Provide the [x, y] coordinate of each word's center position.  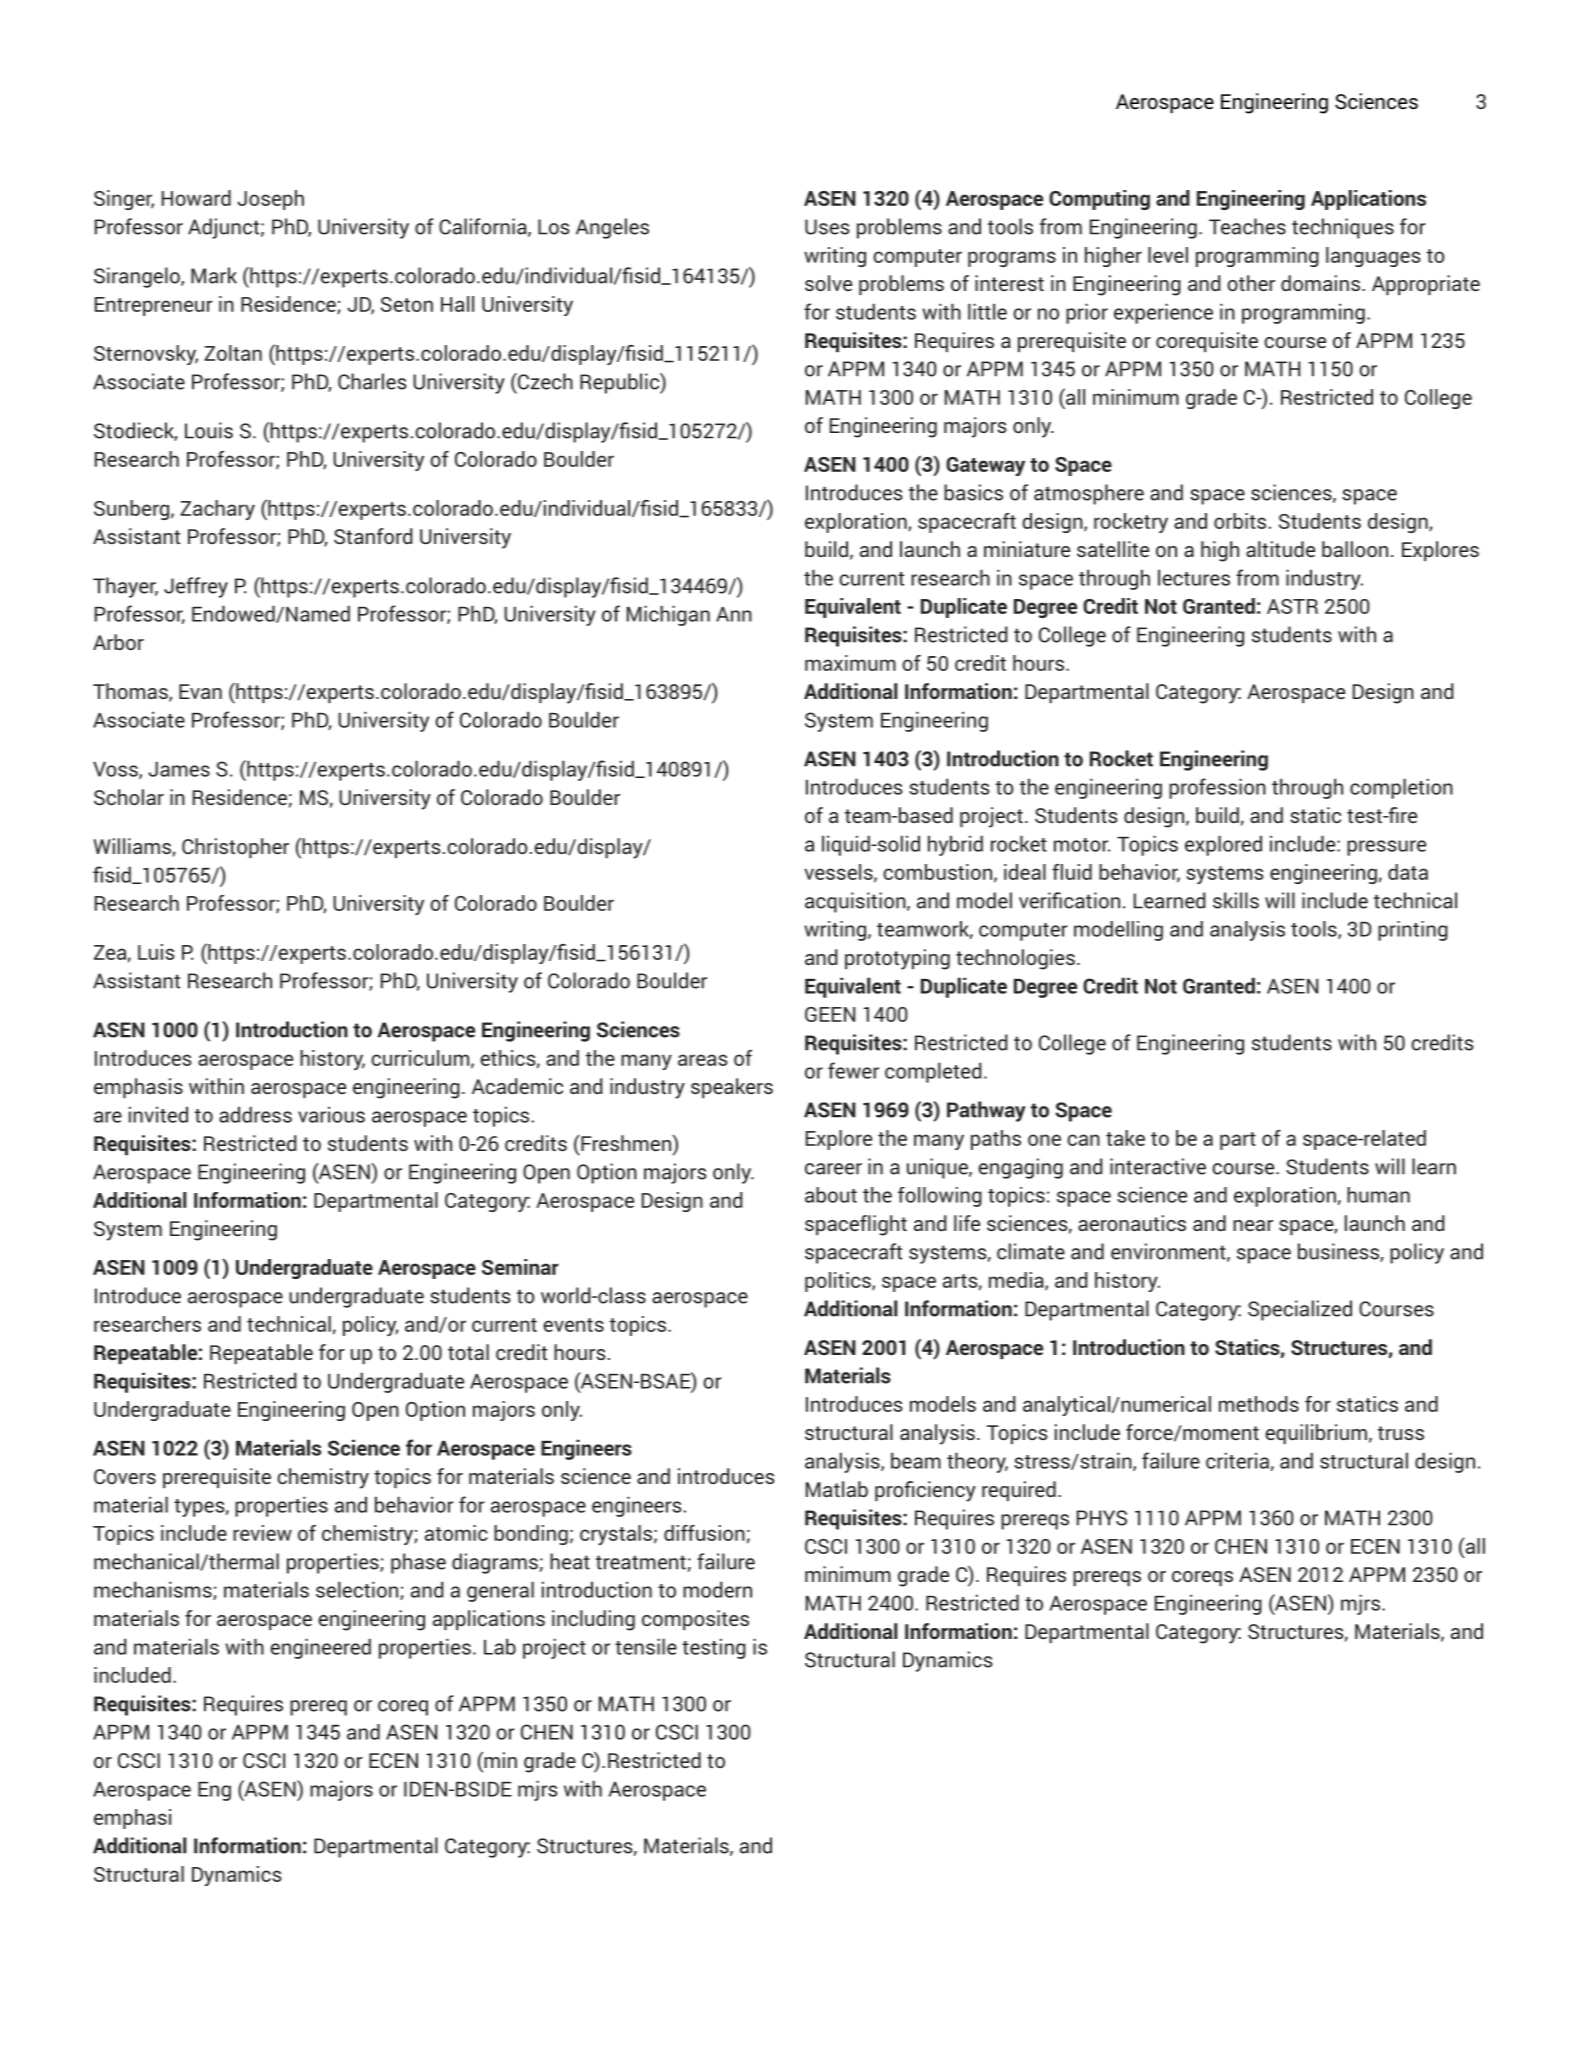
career [833, 1169]
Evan [200, 691]
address [255, 1114]
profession [1217, 788]
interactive [1158, 1166]
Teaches [1247, 226]
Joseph [270, 200]
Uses [827, 227]
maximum [850, 663]
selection [357, 1589]
